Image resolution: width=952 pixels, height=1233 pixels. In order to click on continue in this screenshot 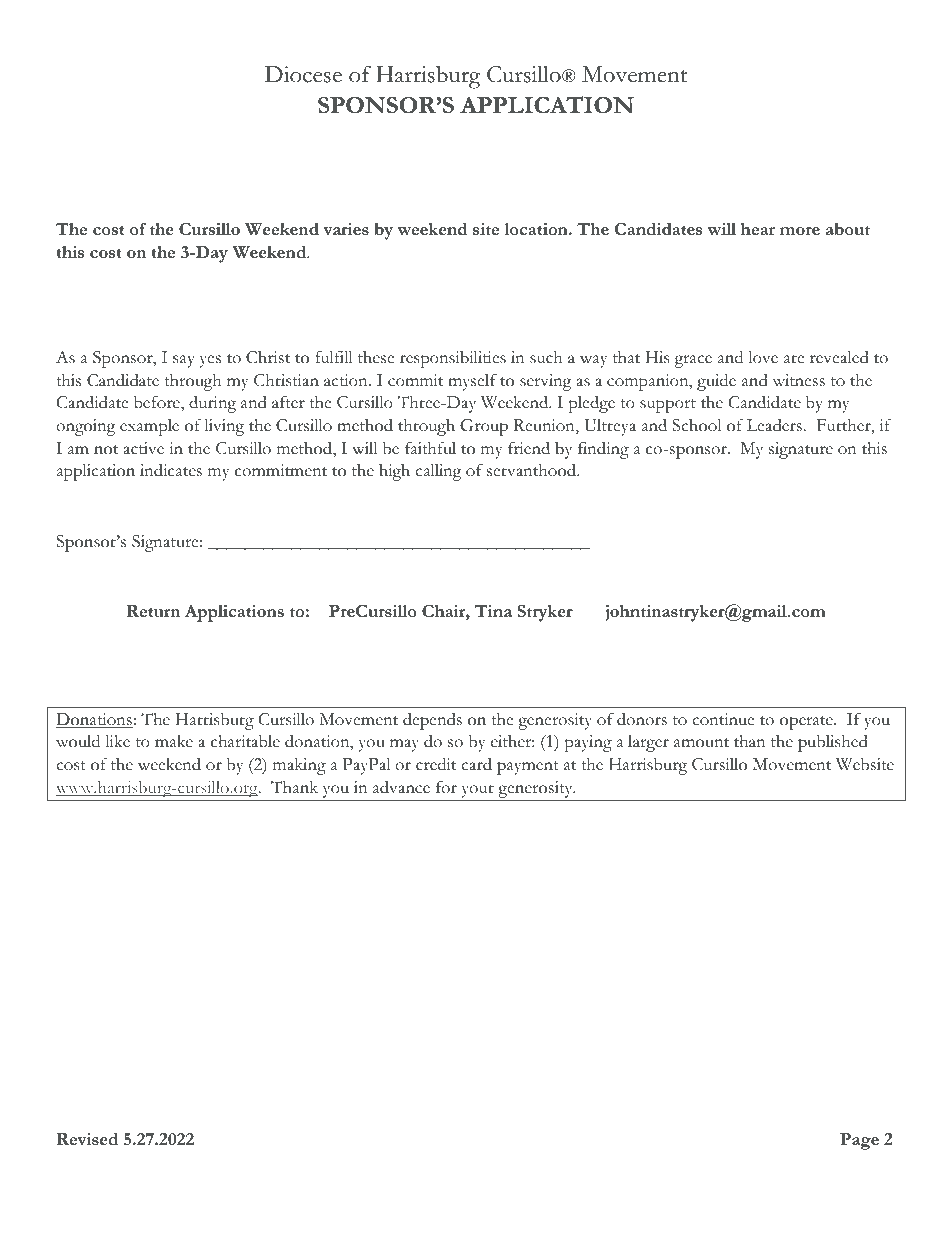, I will do `click(723, 719)`.
